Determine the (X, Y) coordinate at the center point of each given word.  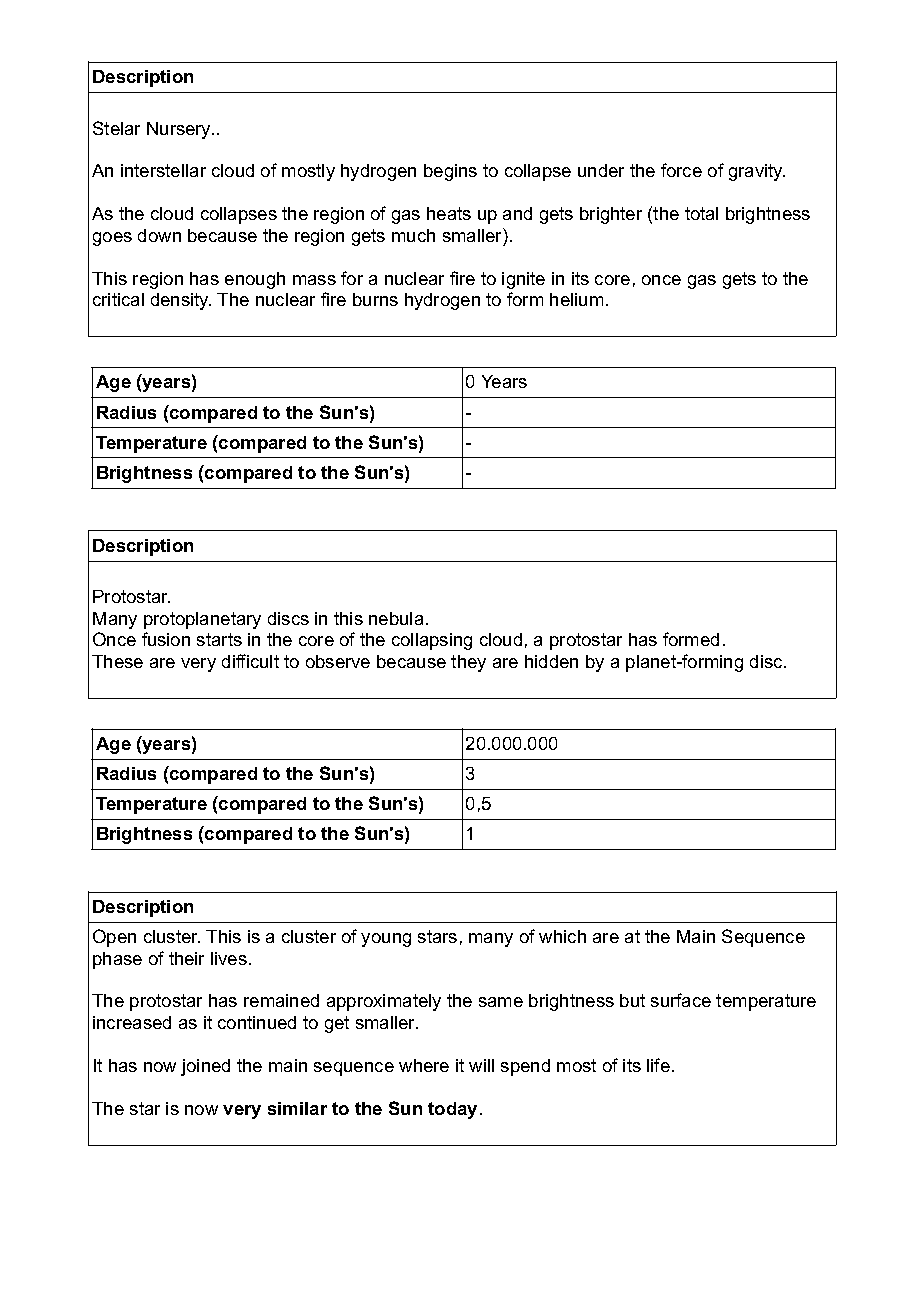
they (468, 663)
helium (576, 299)
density (181, 301)
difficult (250, 661)
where (424, 1065)
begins (450, 172)
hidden (551, 661)
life (658, 1065)
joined (205, 1067)
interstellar (163, 170)
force (681, 170)
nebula (396, 618)
